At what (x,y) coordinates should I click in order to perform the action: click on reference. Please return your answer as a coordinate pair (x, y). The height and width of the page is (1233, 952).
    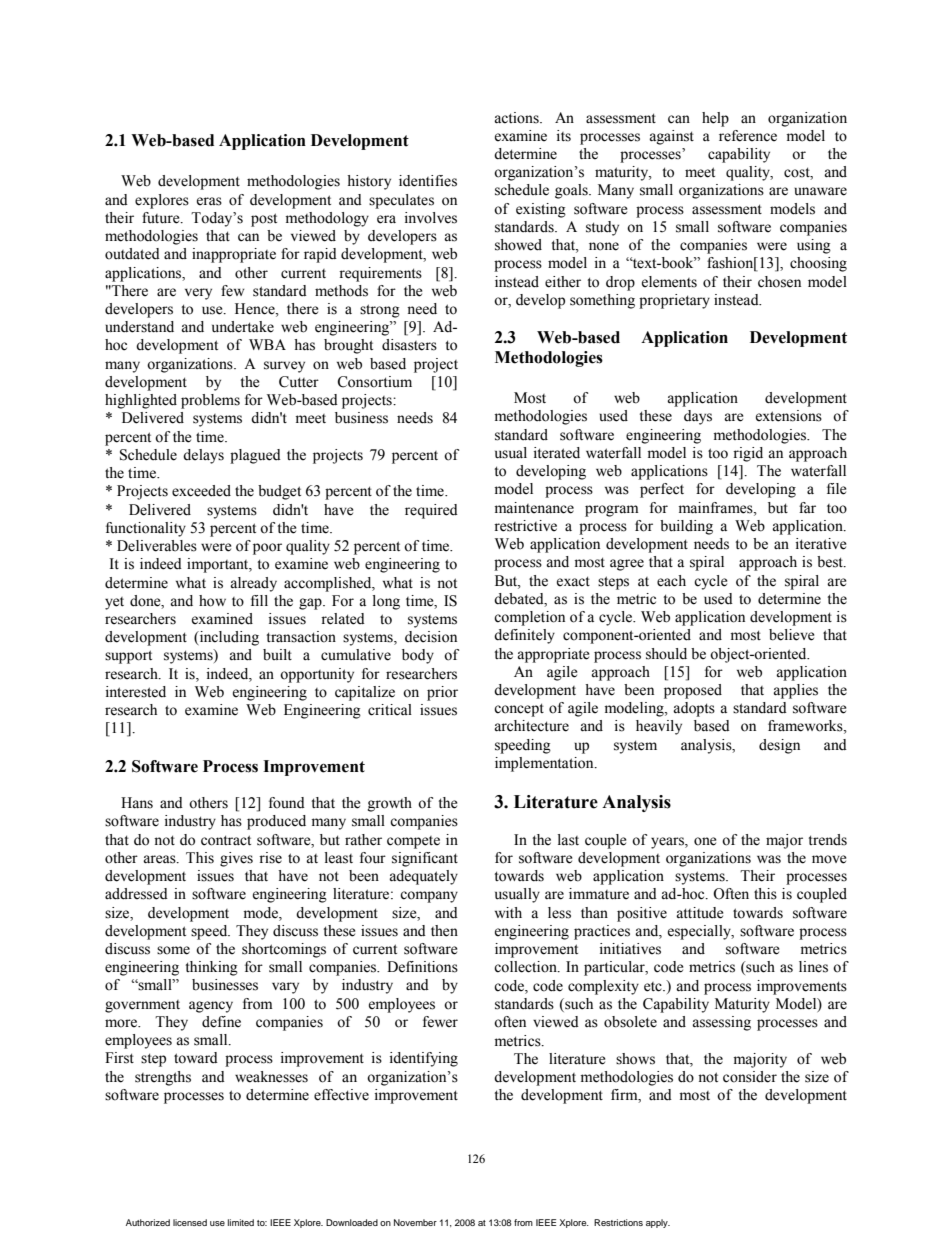
    Looking at the image, I should click on (748, 136).
